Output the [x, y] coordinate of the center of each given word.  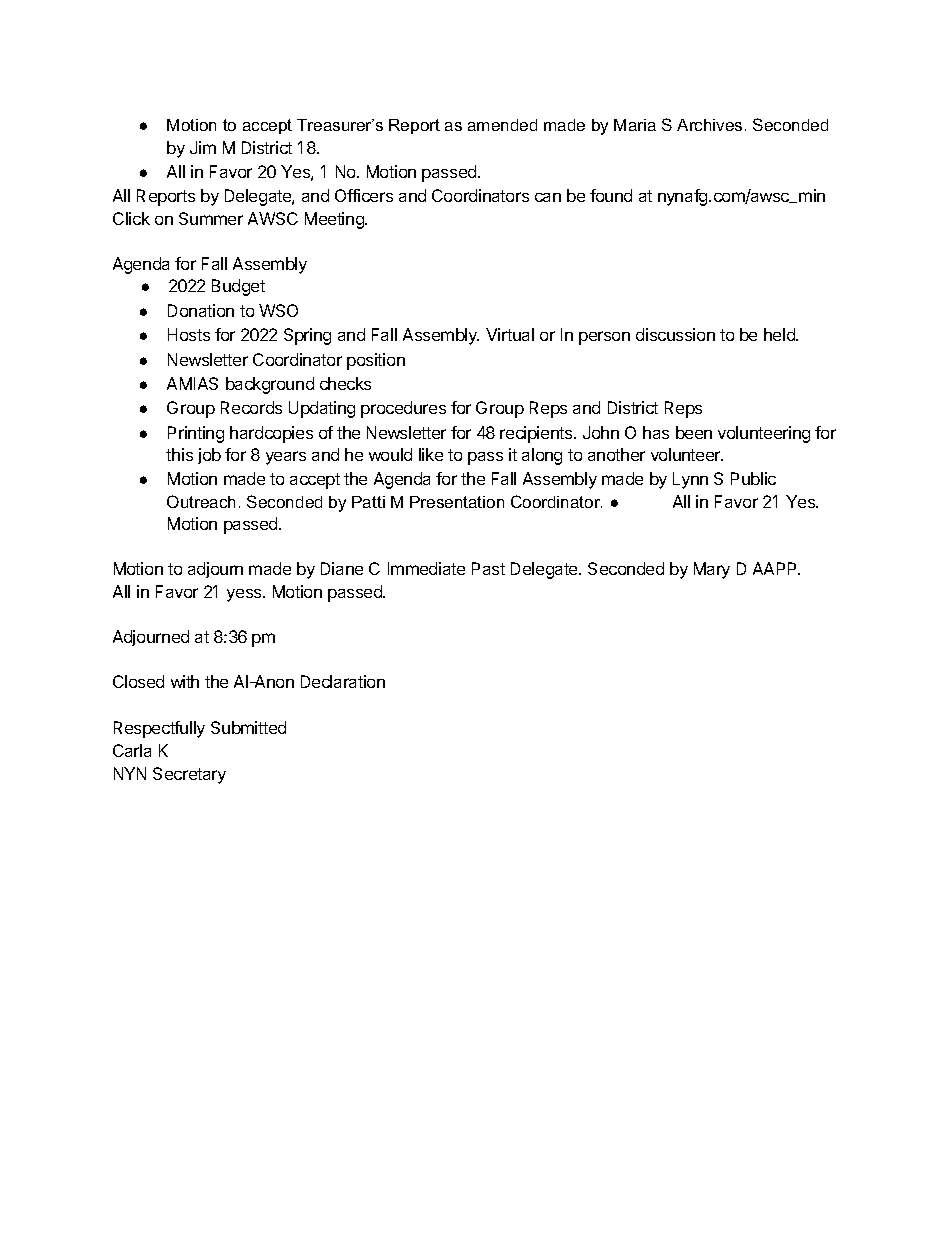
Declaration [343, 681]
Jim [203, 147]
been [694, 432]
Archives [709, 125]
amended [502, 125]
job [209, 456]
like [431, 454]
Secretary [189, 775]
